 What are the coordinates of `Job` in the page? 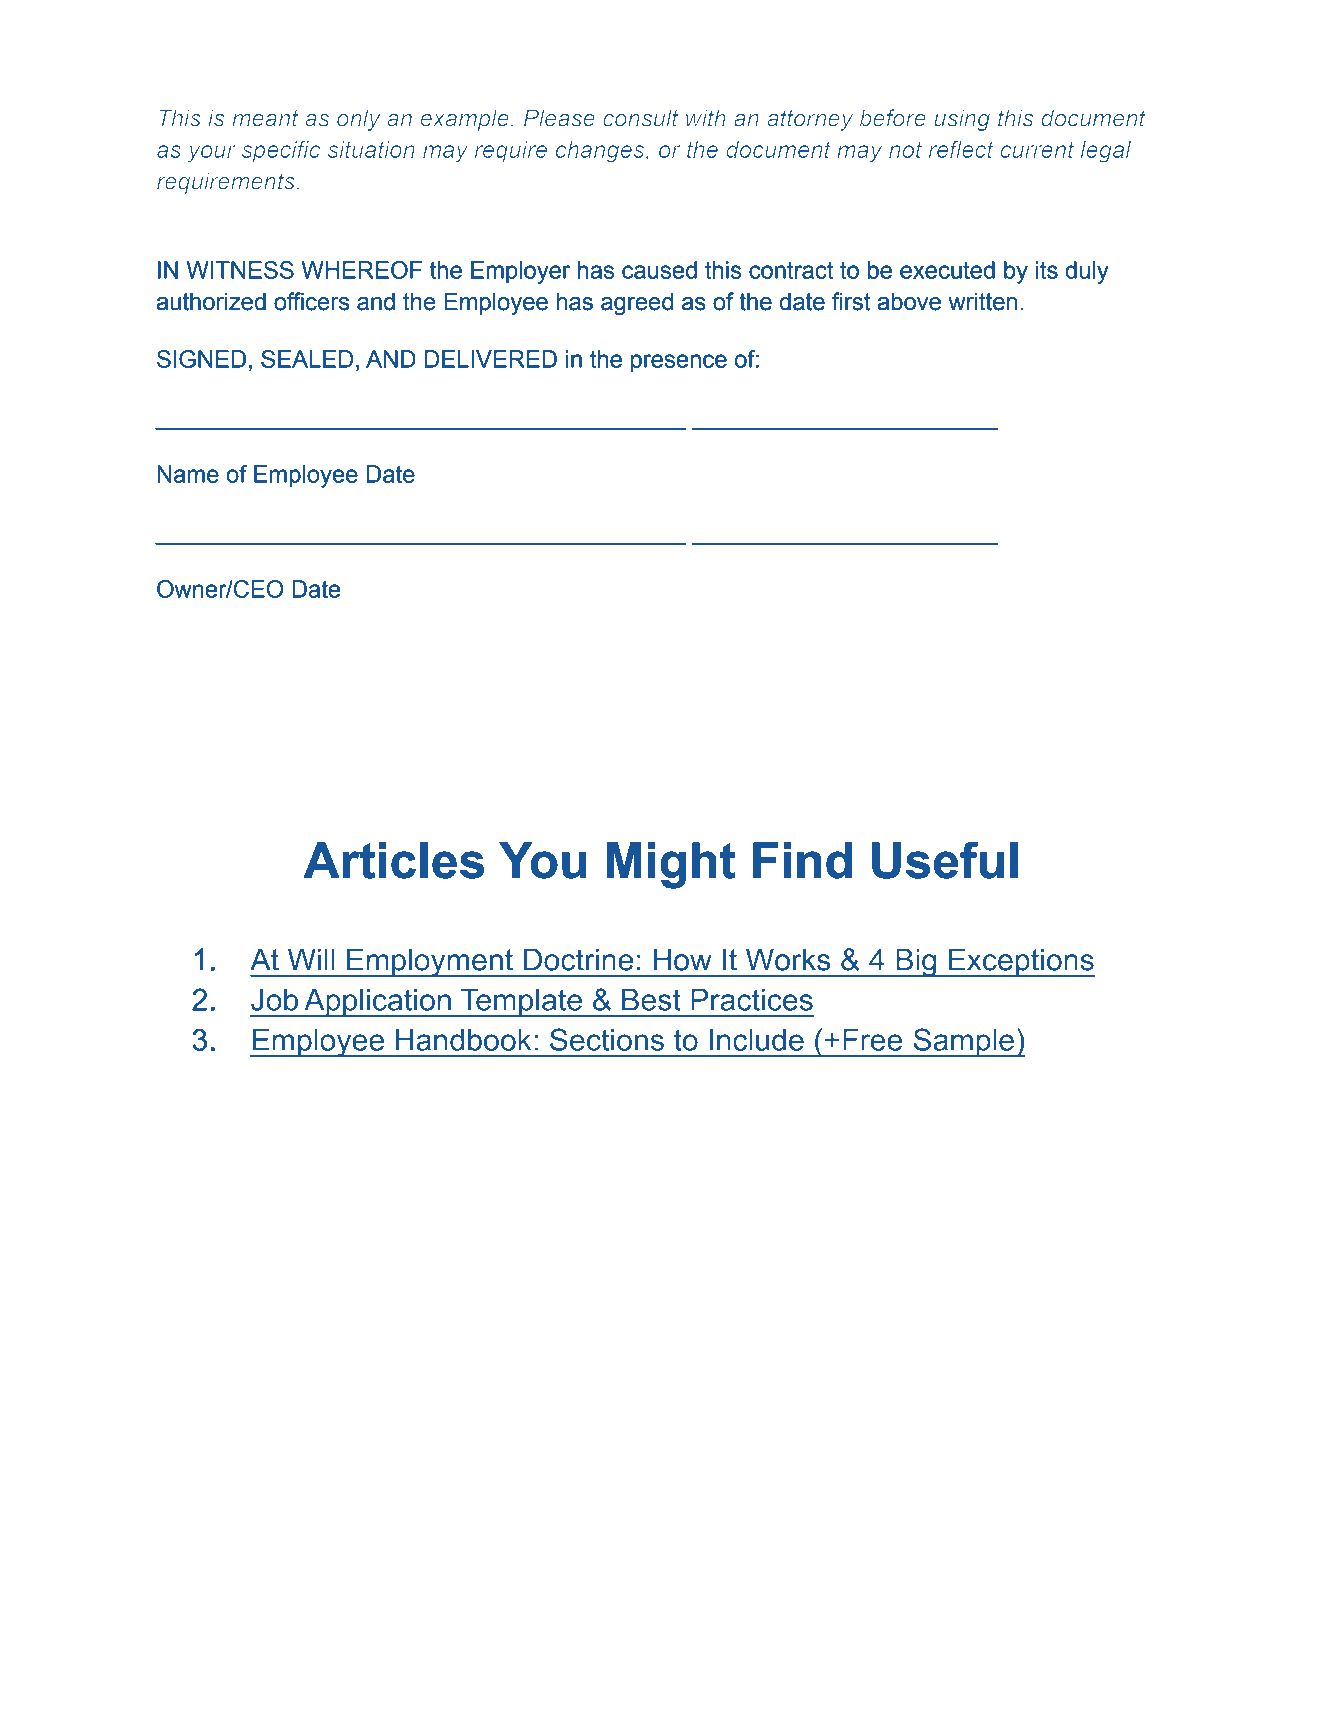 It's located at (274, 1000).
